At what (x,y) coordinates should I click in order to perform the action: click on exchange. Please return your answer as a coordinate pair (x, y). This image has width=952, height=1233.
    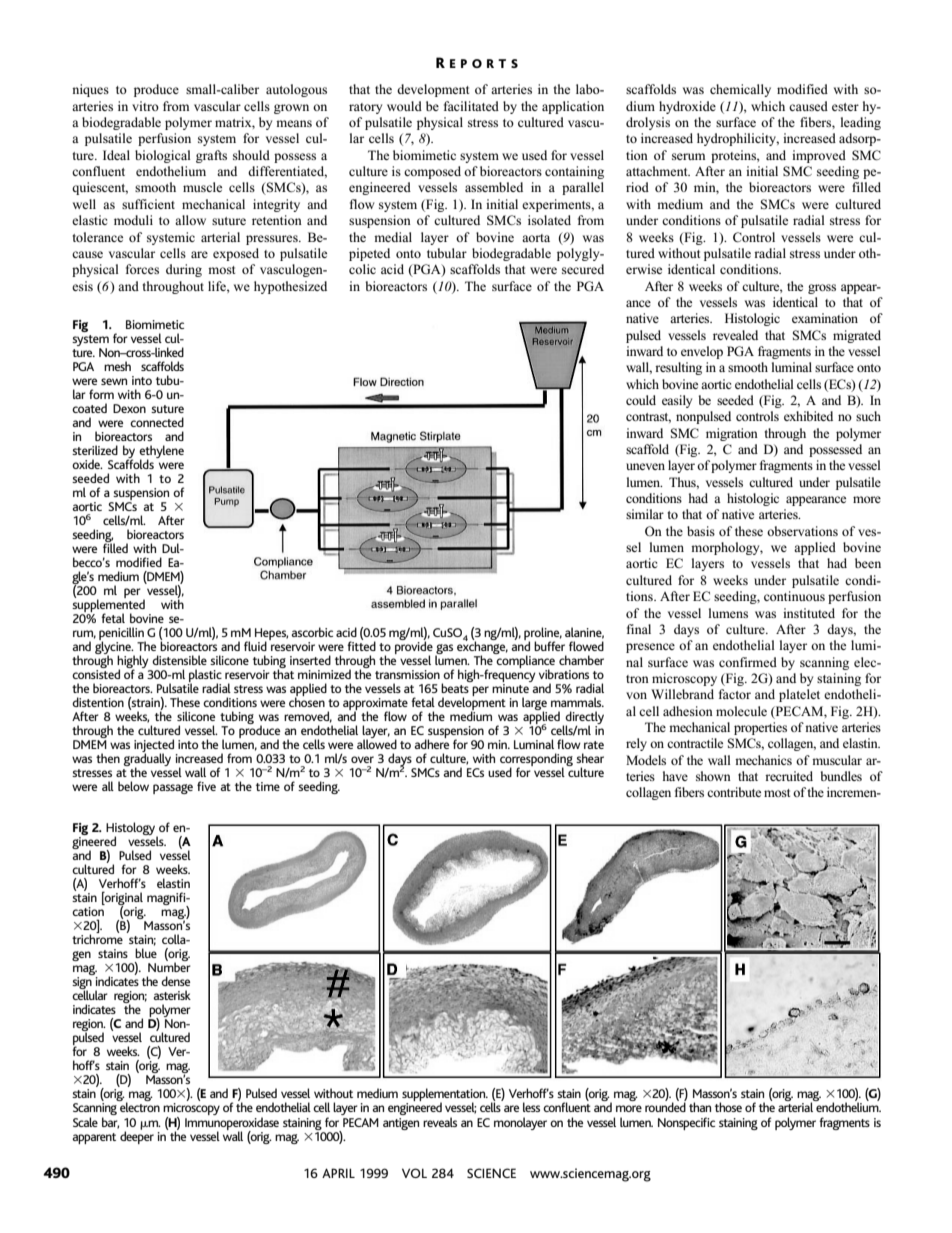
    Looking at the image, I should click on (482, 648).
